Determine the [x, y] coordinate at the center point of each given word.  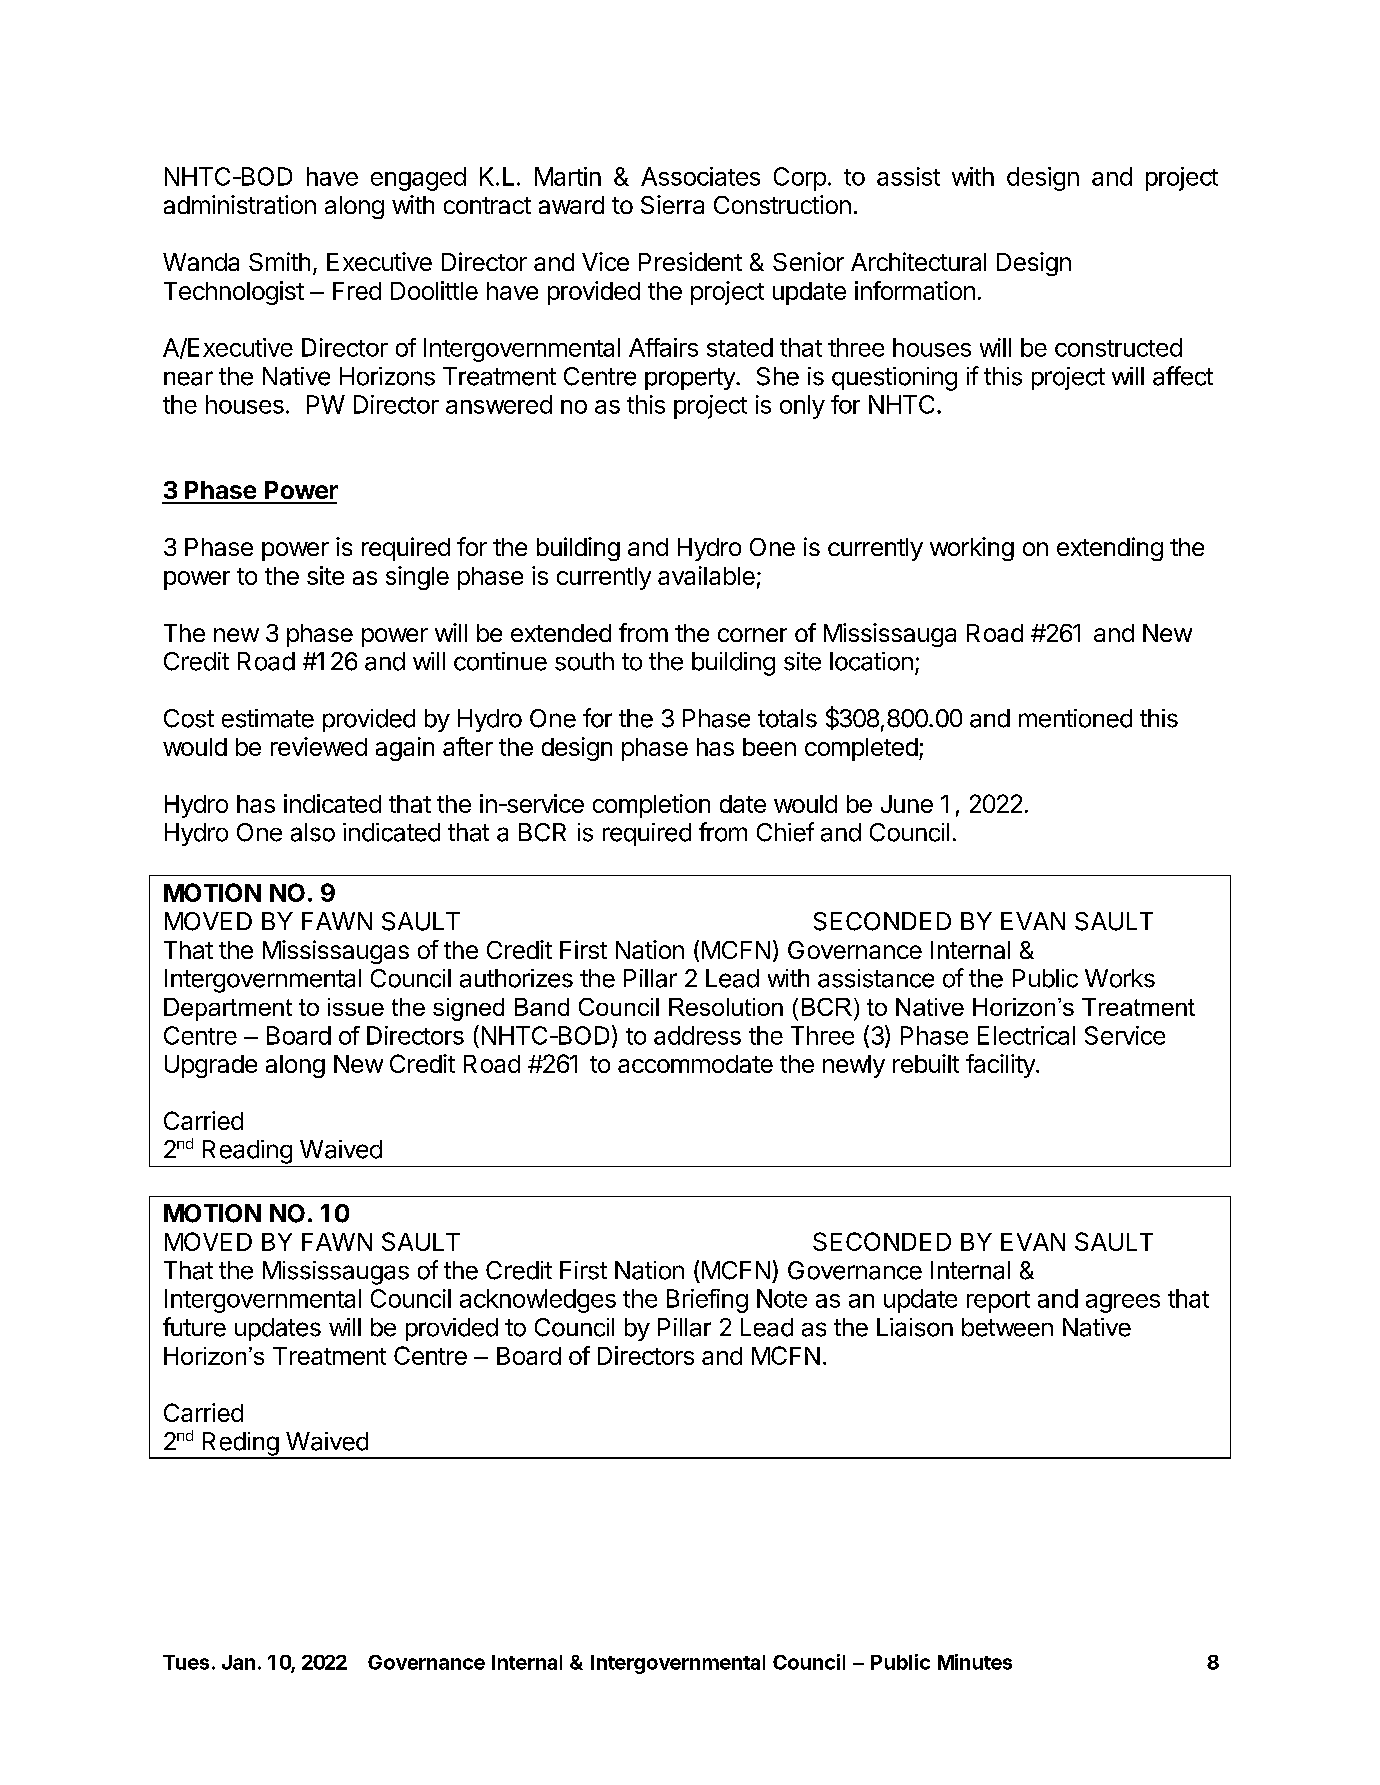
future [194, 1327]
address [697, 1035]
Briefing [707, 1301]
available [706, 575]
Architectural [918, 261]
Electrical [1026, 1035]
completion [651, 806]
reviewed [319, 746]
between [1007, 1327]
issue [356, 1007]
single [417, 578]
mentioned [1075, 718]
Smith [279, 261]
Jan [238, 1662]
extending [1110, 549]
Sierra [672, 204]
